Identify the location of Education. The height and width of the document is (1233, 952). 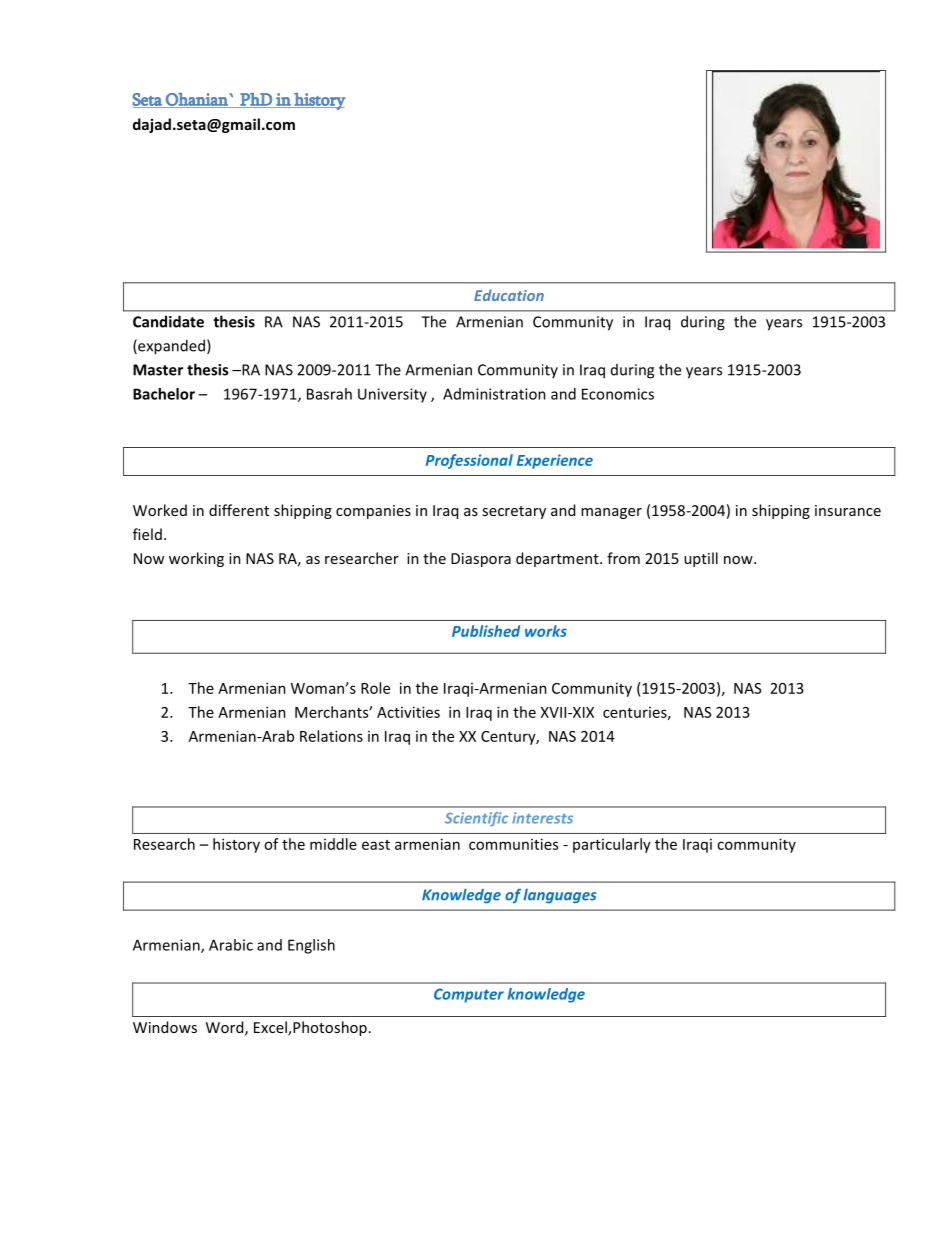
(509, 295).
